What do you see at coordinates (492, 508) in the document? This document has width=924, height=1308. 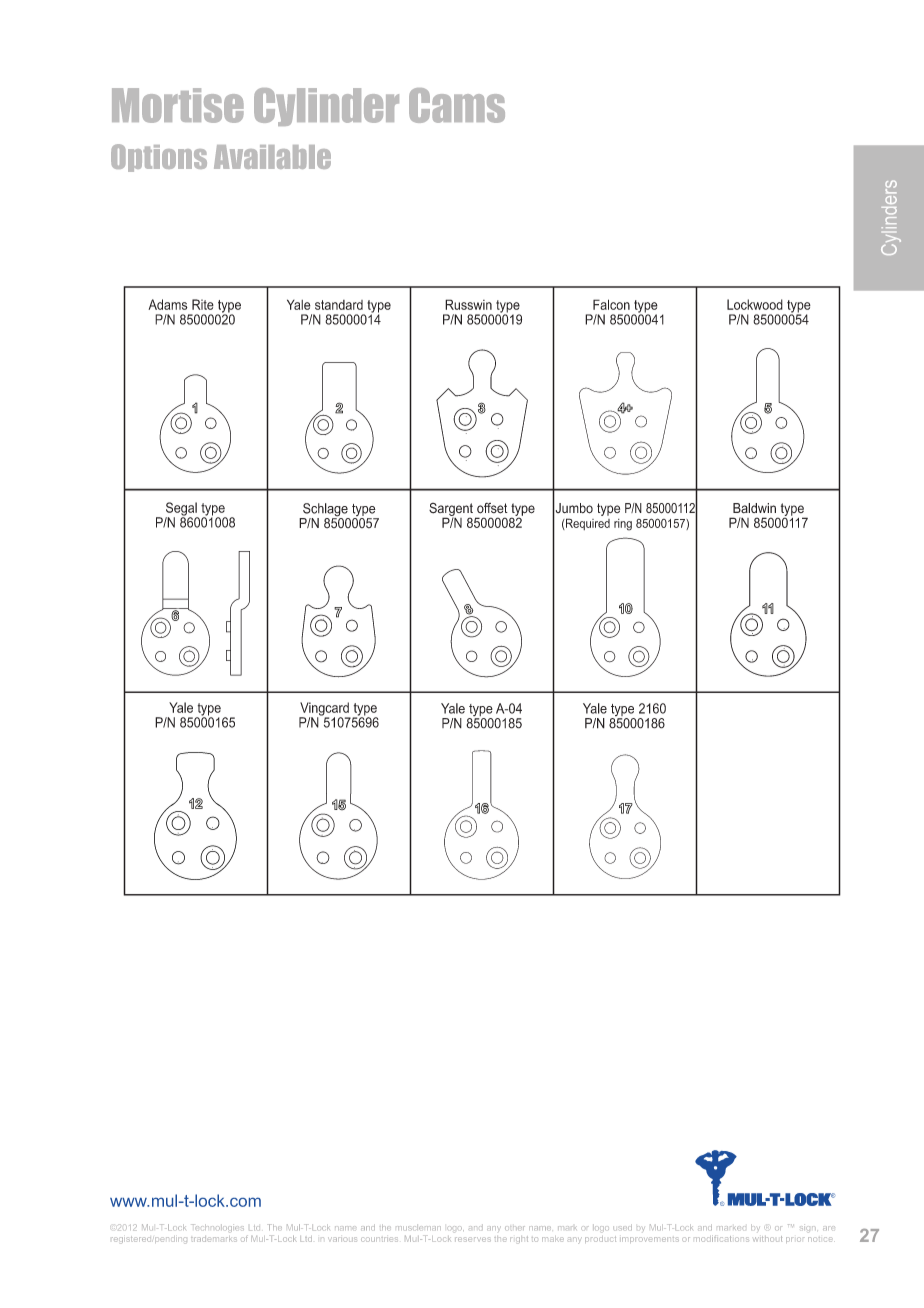 I see `offset` at bounding box center [492, 508].
